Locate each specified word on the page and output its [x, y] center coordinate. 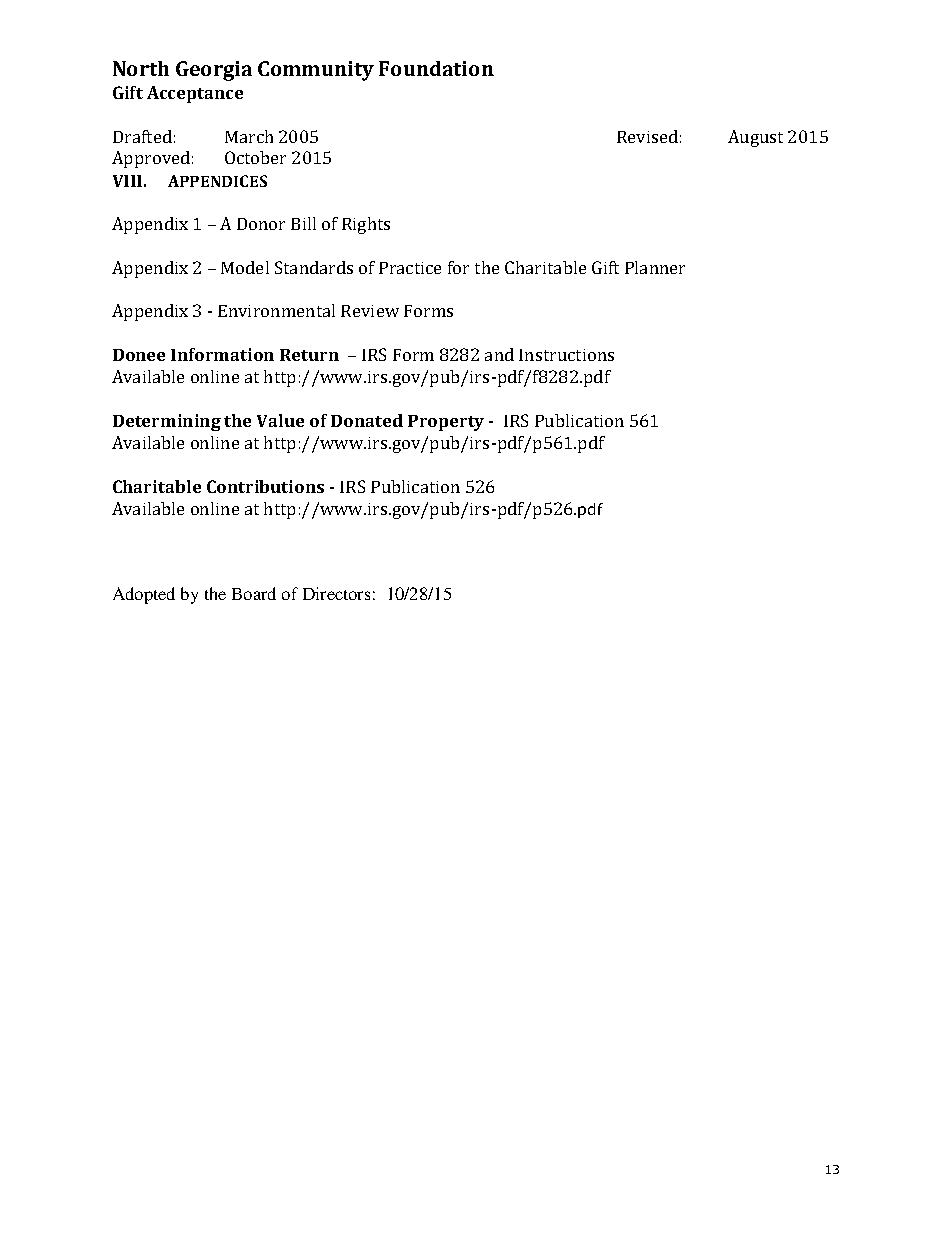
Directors [336, 593]
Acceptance [195, 94]
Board [254, 593]
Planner [655, 267]
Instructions [566, 355]
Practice [410, 268]
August [755, 138]
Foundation [436, 68]
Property [446, 423]
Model [245, 267]
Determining [167, 422]
